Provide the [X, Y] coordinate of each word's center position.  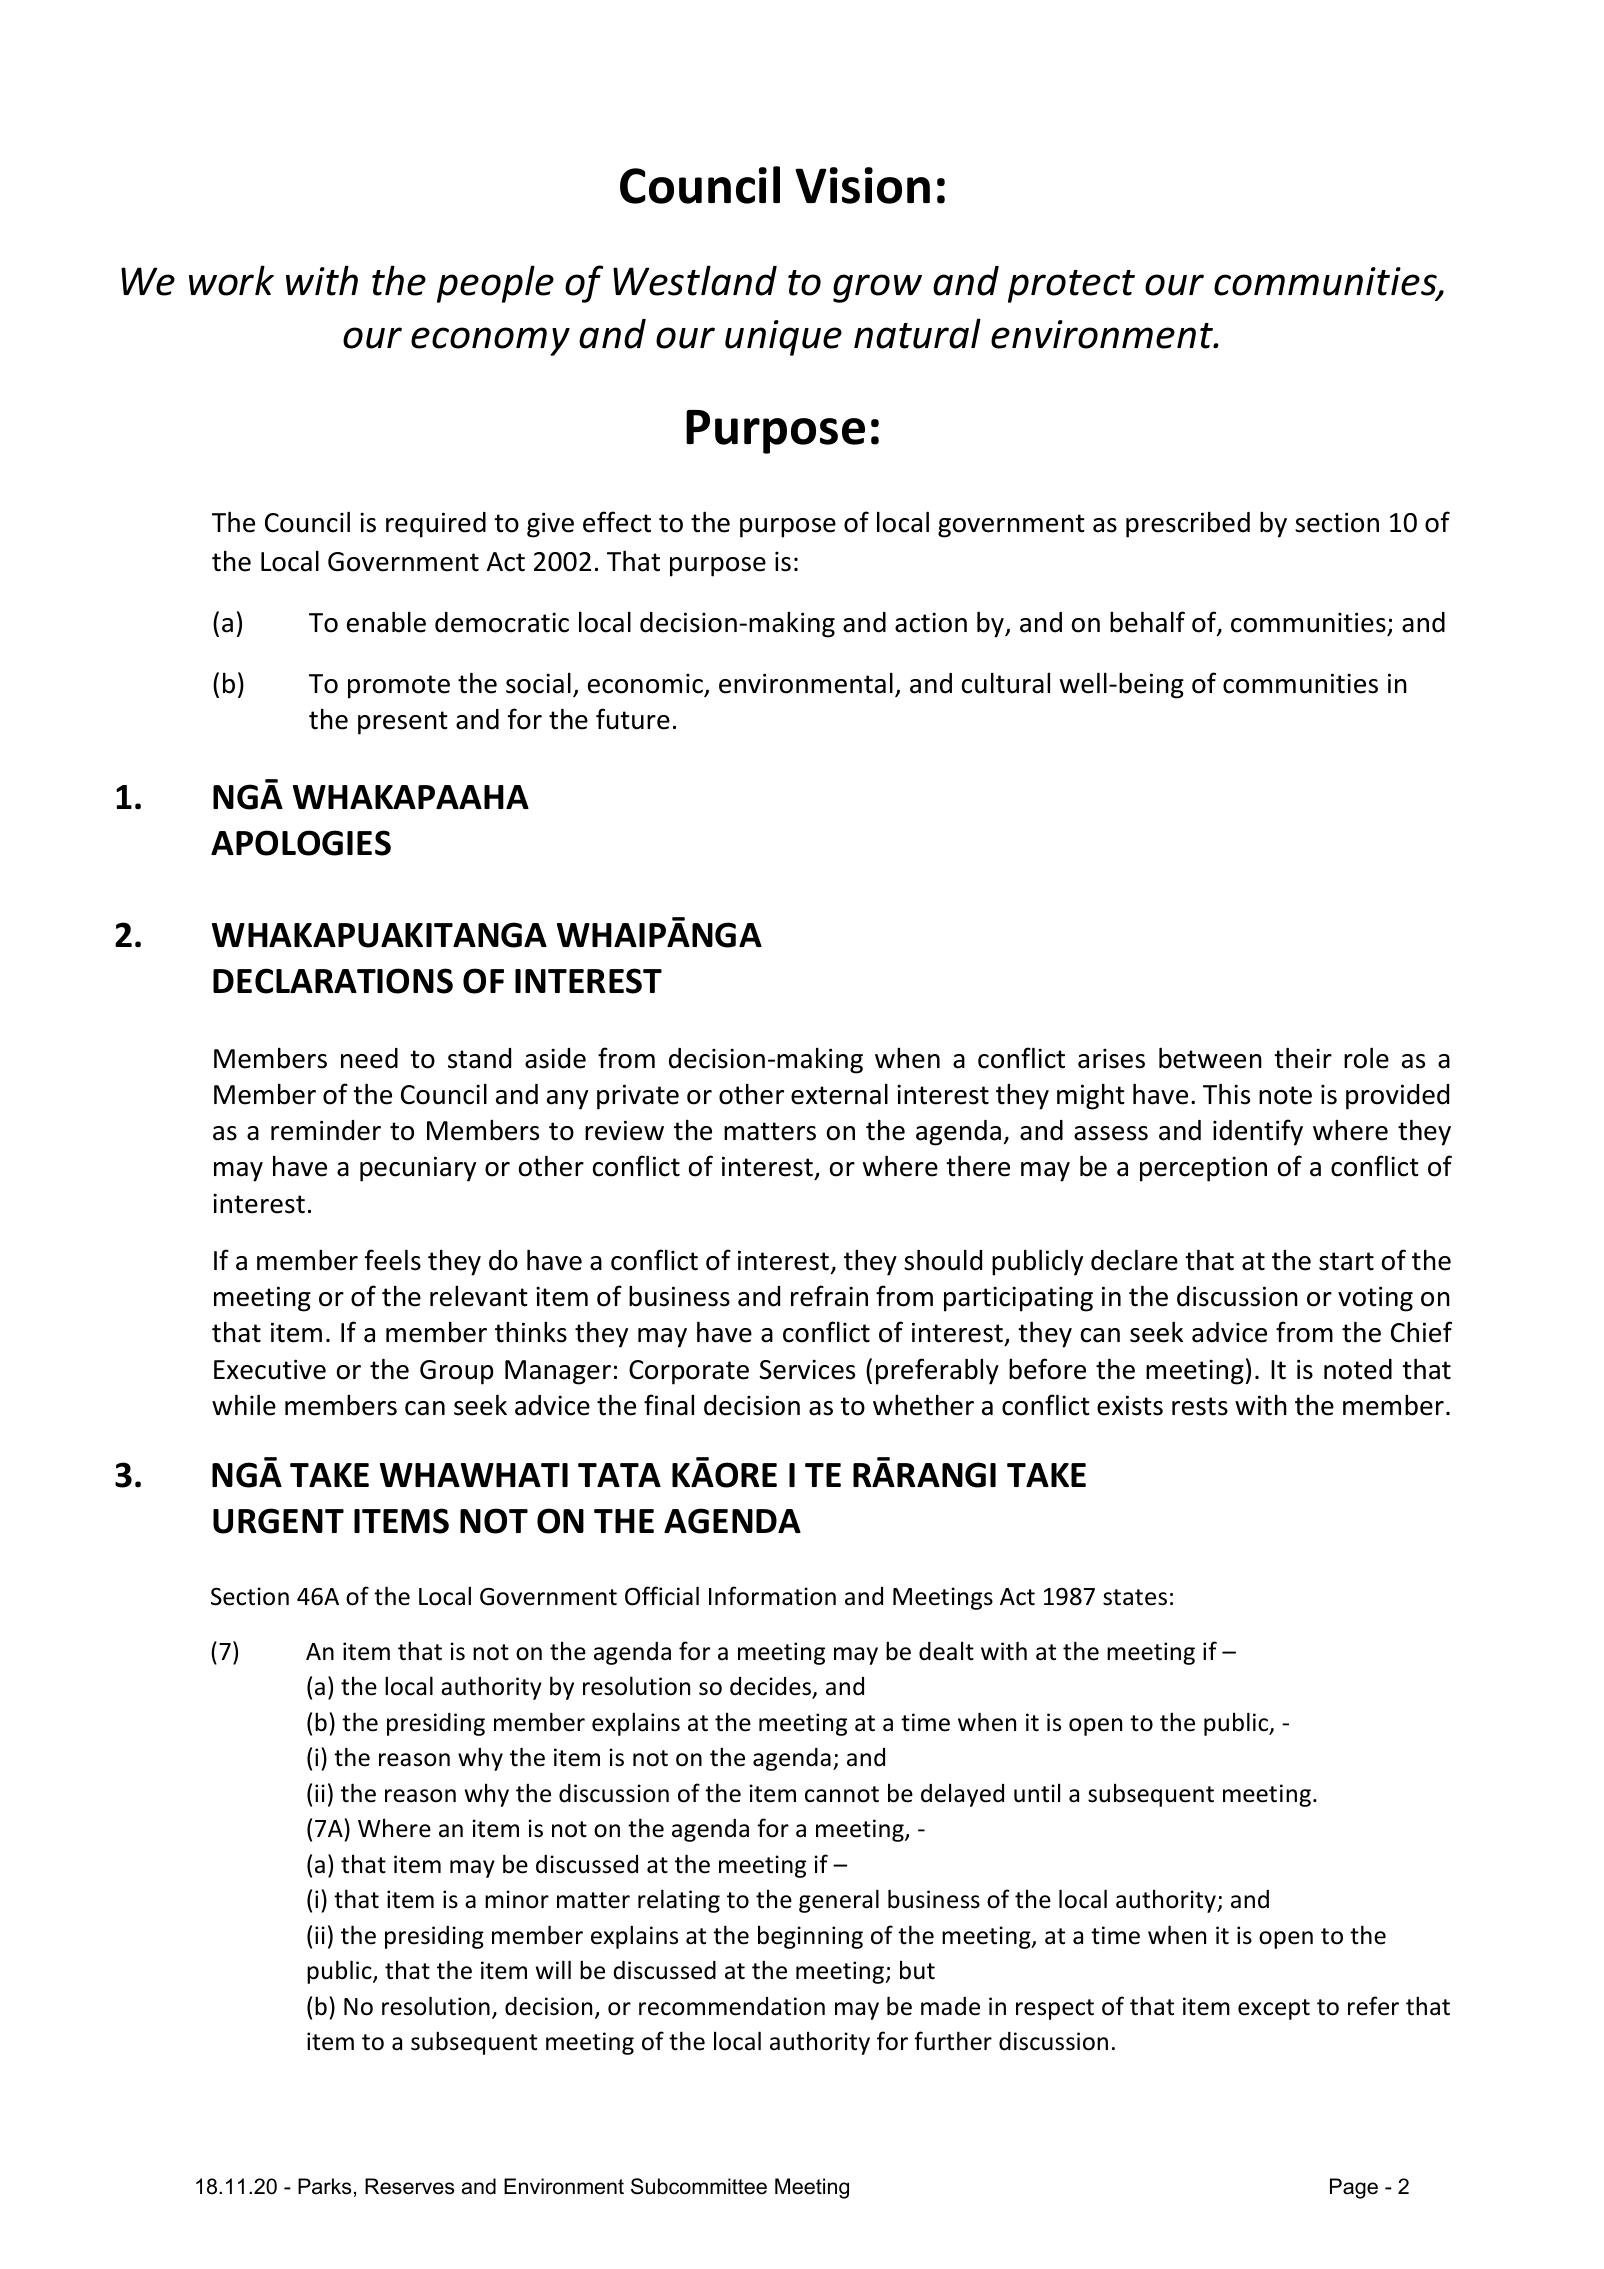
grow [877, 288]
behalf [1147, 622]
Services [807, 1369]
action [931, 622]
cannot [842, 1794]
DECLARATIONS [333, 981]
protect [1071, 286]
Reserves [409, 2186]
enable [386, 622]
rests [1200, 1406]
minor [517, 1899]
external [839, 1094]
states [1135, 1597]
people [495, 284]
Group [457, 1372]
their [1303, 1058]
